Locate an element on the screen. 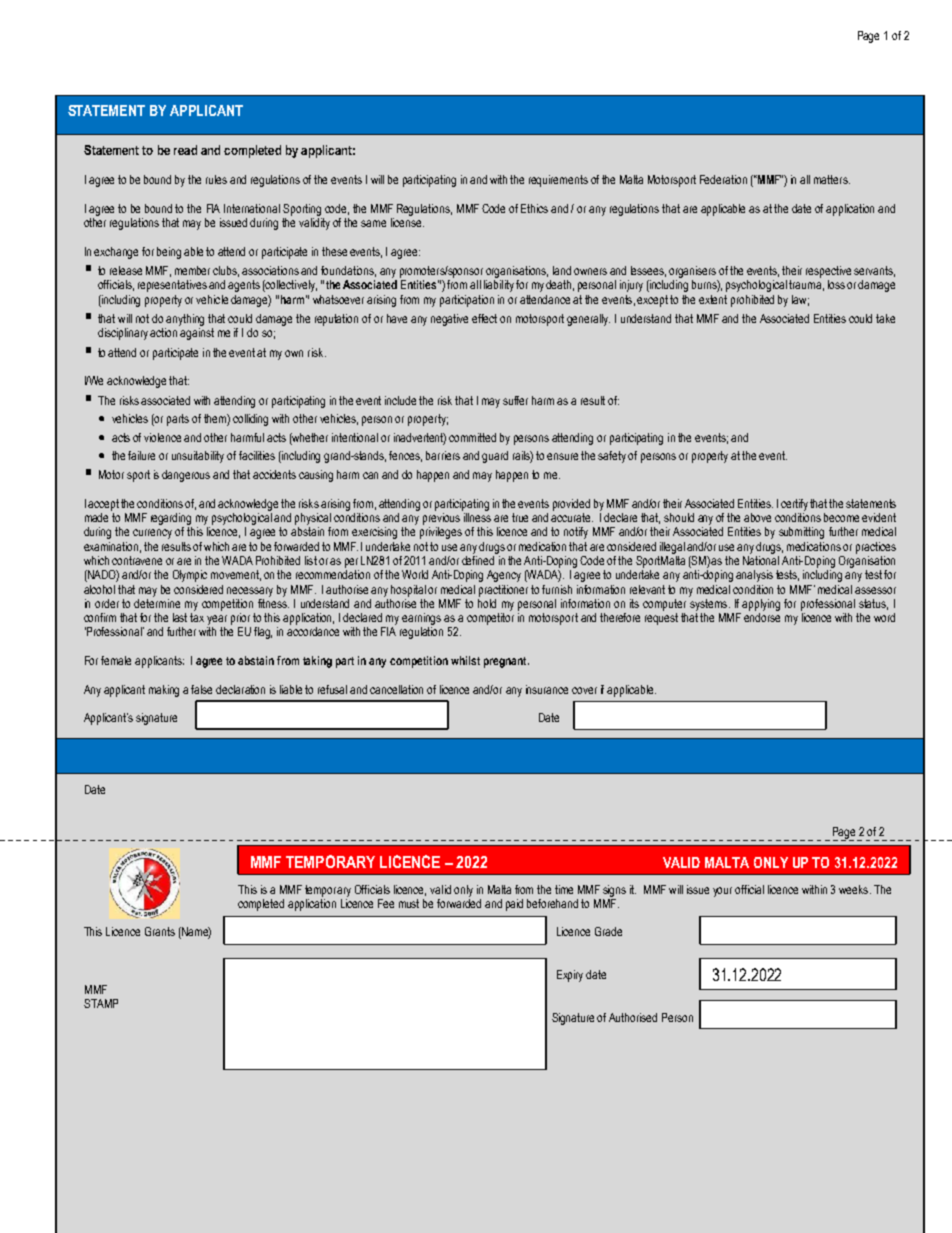  Grants is located at coordinates (160, 931).
